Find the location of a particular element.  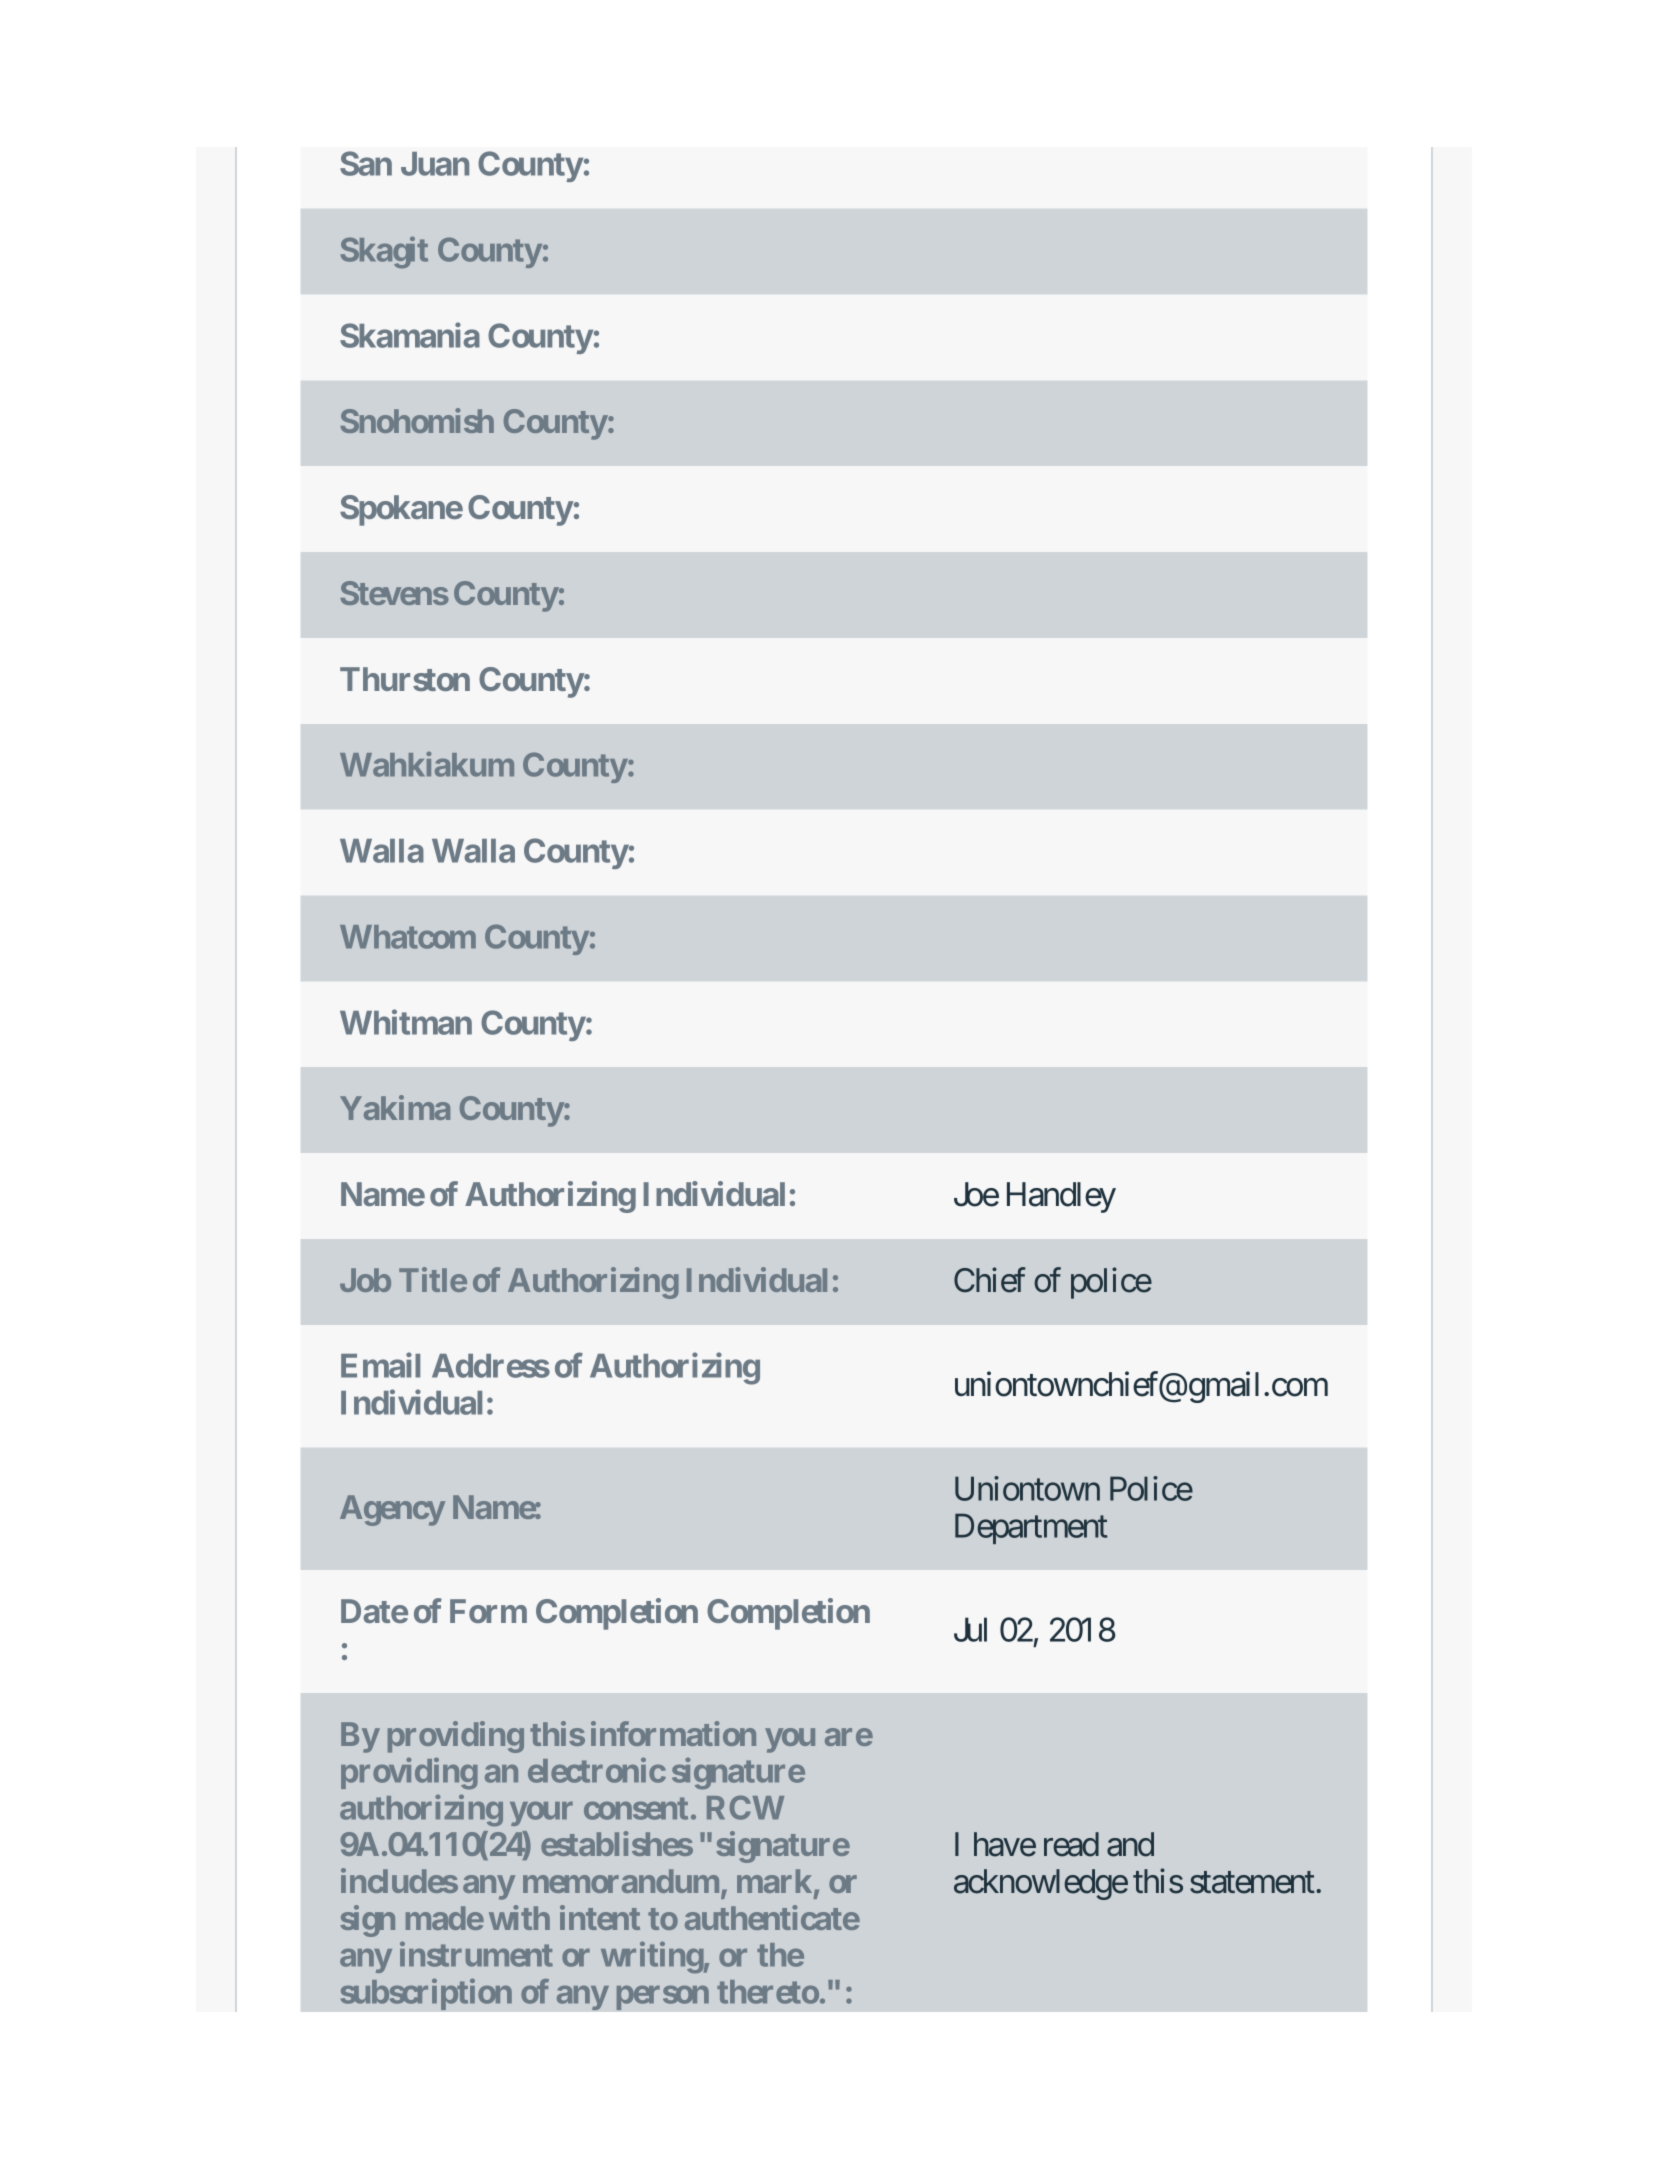

Whitman is located at coordinates (406, 1022).
